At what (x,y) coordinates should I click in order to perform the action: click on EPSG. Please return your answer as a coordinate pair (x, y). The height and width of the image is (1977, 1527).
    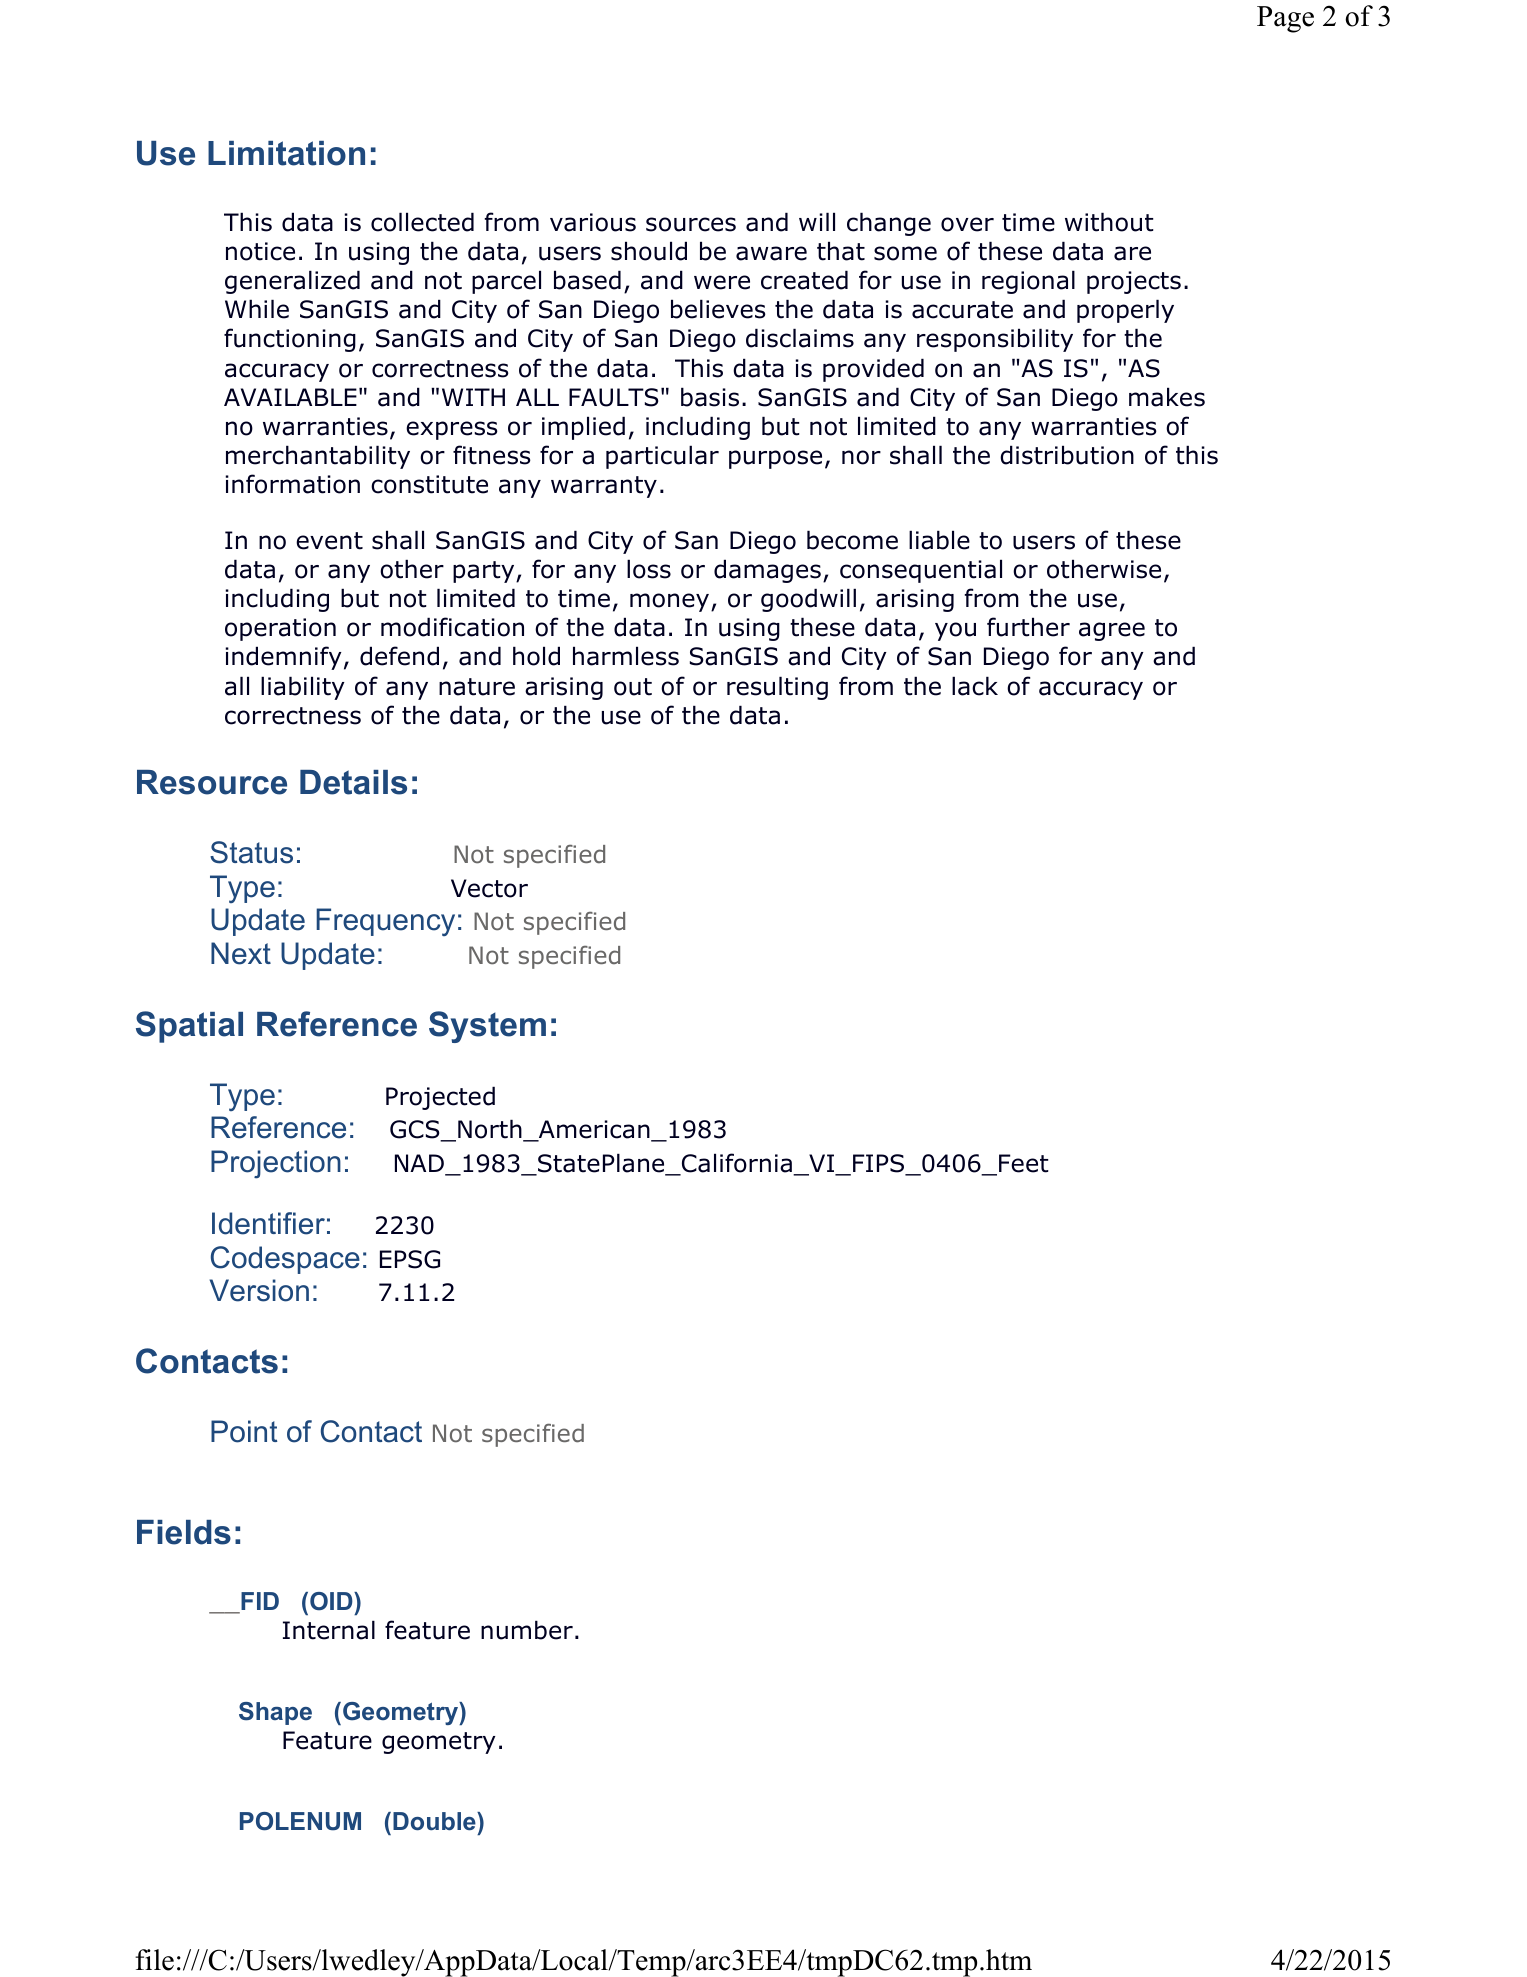
    Looking at the image, I should click on (410, 1259).
